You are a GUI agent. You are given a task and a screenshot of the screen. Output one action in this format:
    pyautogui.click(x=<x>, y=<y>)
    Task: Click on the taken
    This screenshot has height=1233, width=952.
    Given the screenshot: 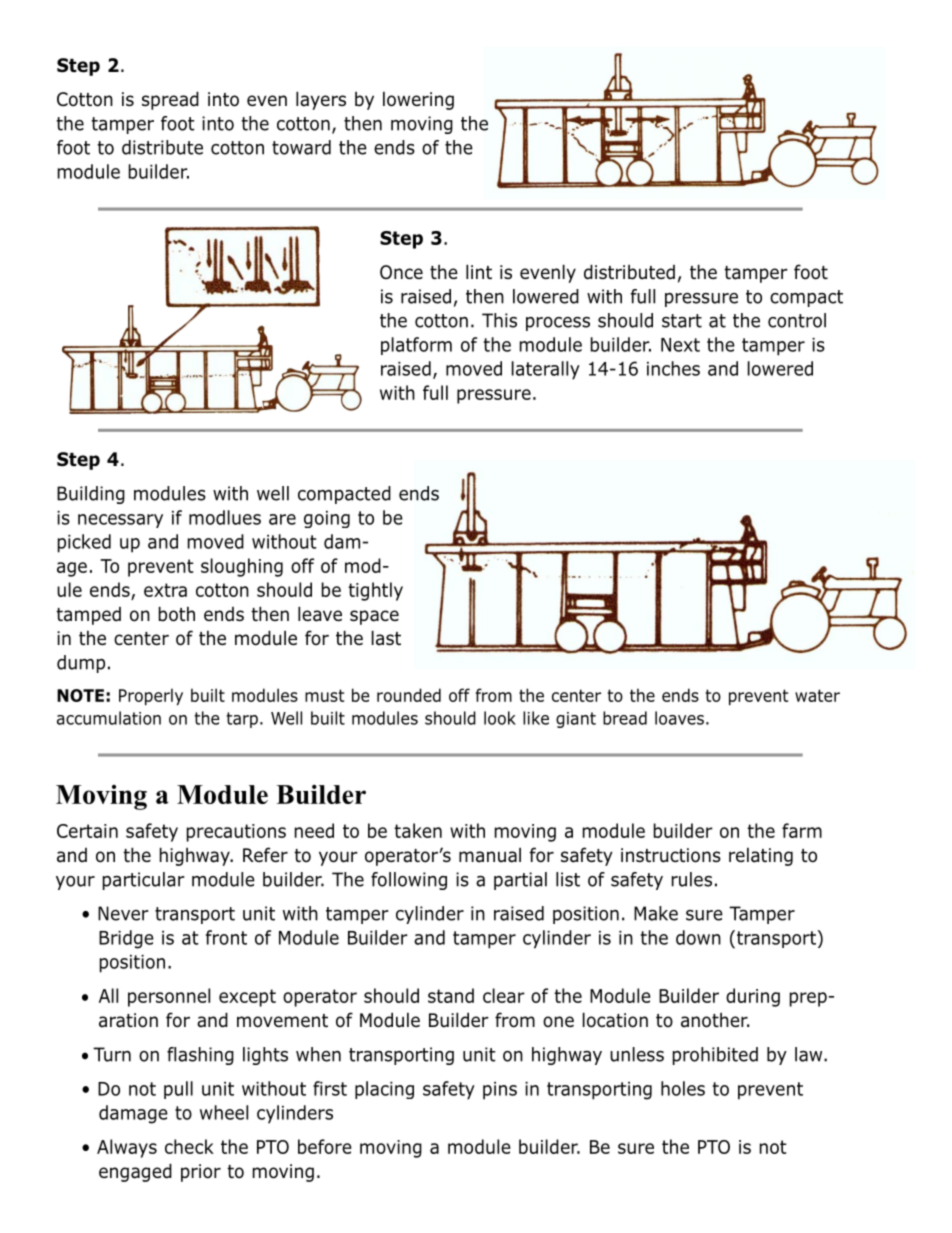 What is the action you would take?
    pyautogui.click(x=418, y=830)
